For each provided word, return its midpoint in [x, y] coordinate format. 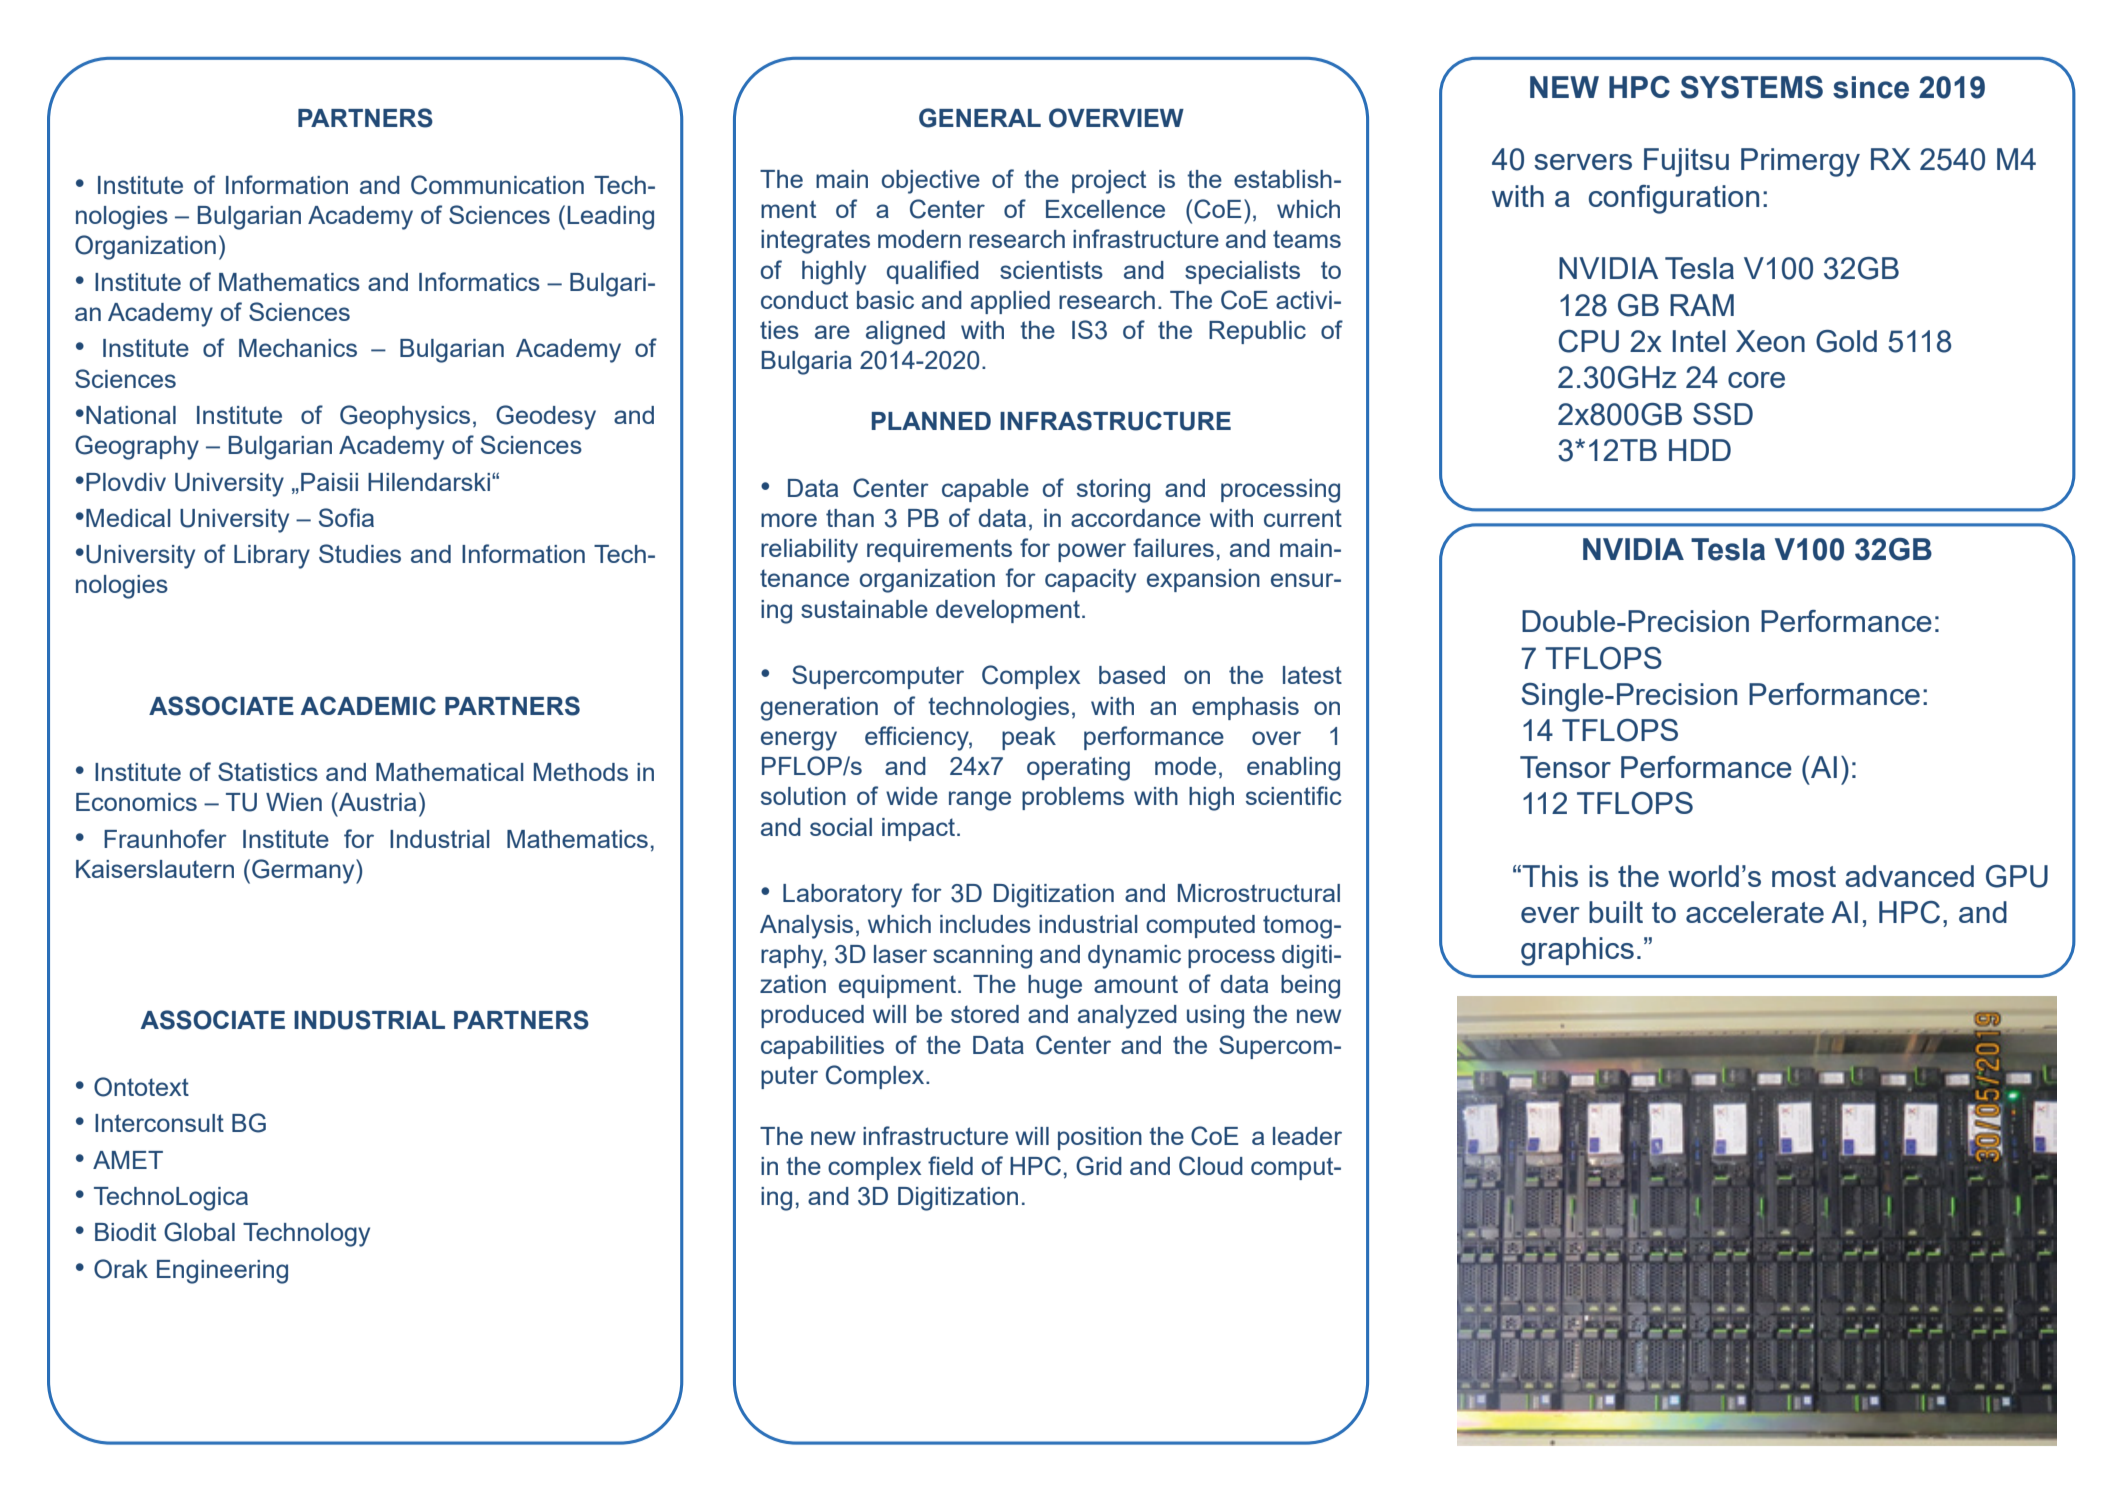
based [1132, 675]
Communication [497, 185]
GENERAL [980, 118]
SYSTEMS [1752, 87]
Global [199, 1232]
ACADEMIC [368, 705]
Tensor [1565, 767]
